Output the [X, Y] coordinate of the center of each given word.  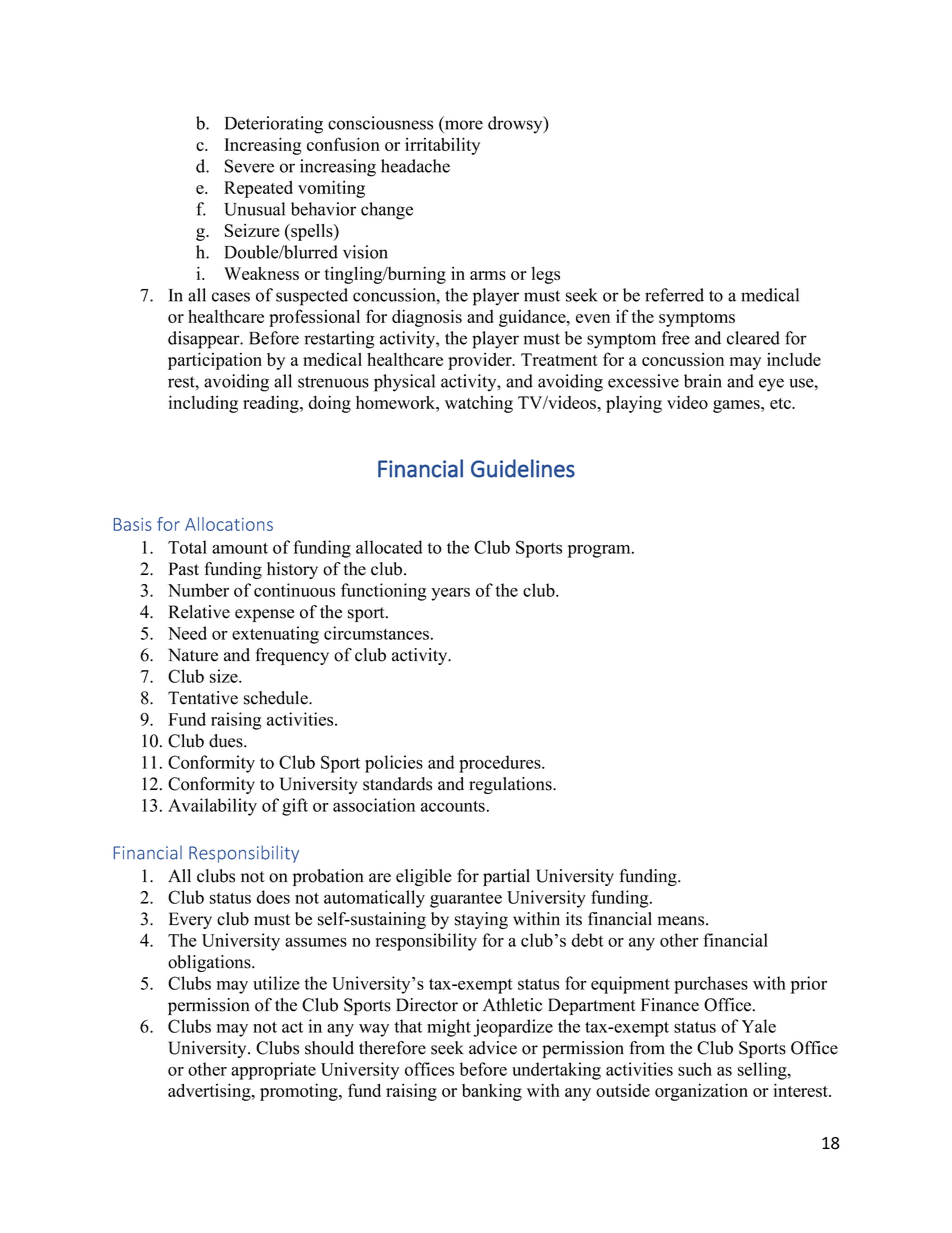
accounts [453, 806]
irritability [442, 146]
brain [703, 381]
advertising [210, 1092]
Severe [249, 166]
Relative [199, 612]
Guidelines [523, 468]
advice [493, 1048]
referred [674, 295]
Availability [212, 807]
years [450, 594]
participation [215, 361]
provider [481, 361]
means [682, 921]
